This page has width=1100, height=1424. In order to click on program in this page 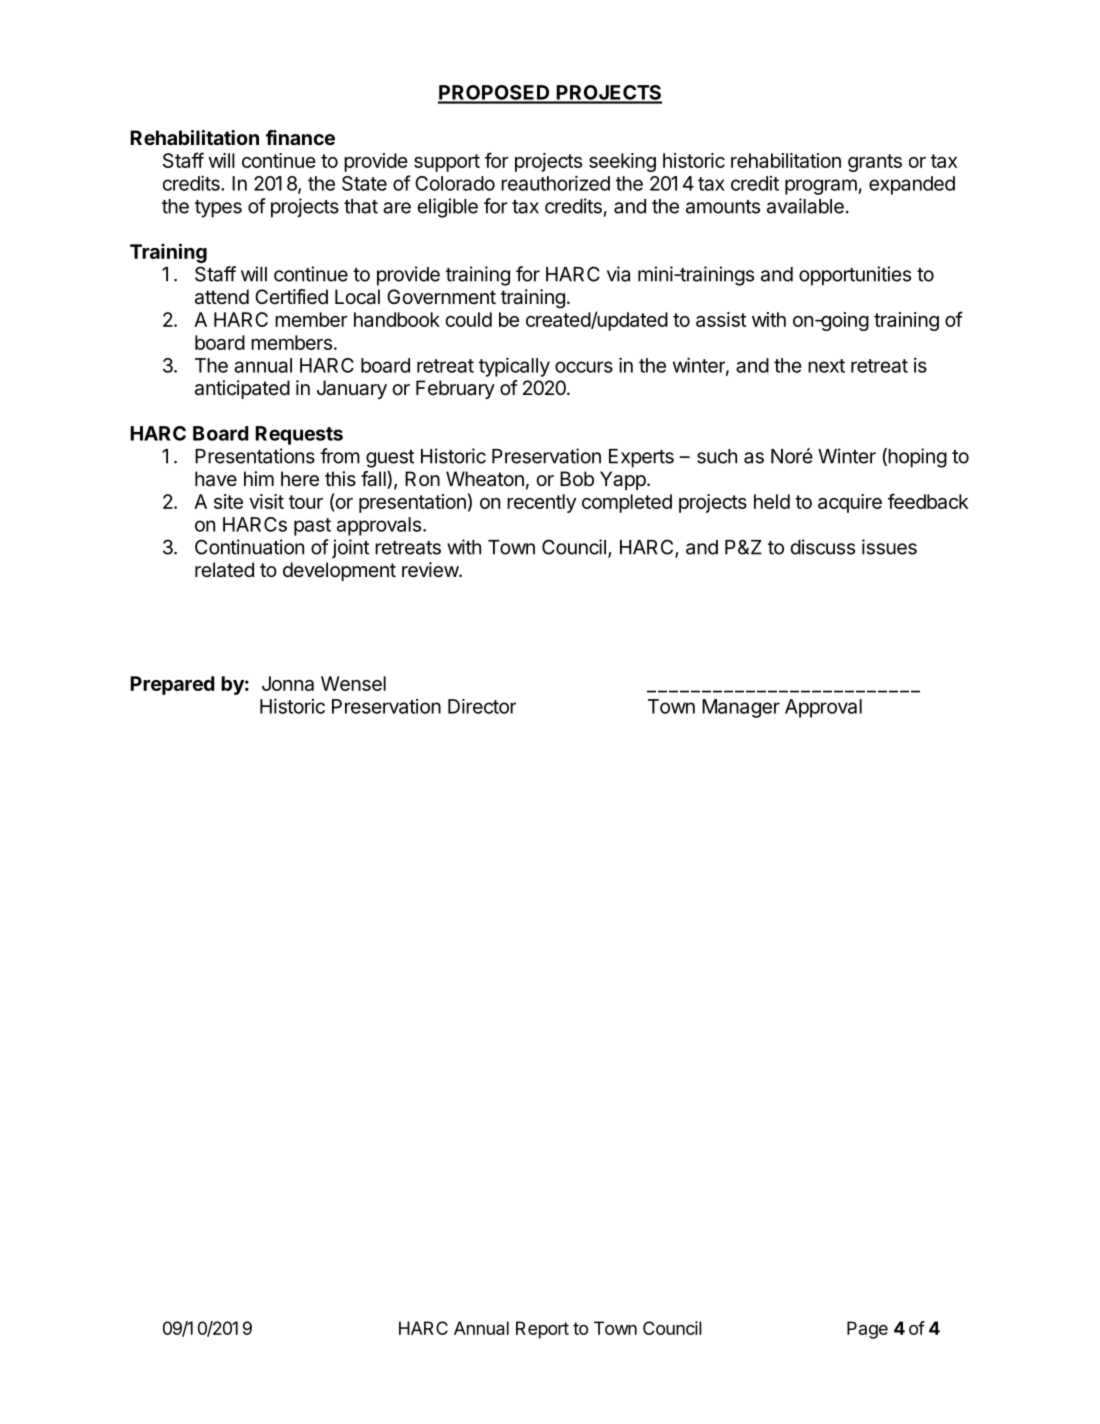, I will do `click(821, 187)`.
